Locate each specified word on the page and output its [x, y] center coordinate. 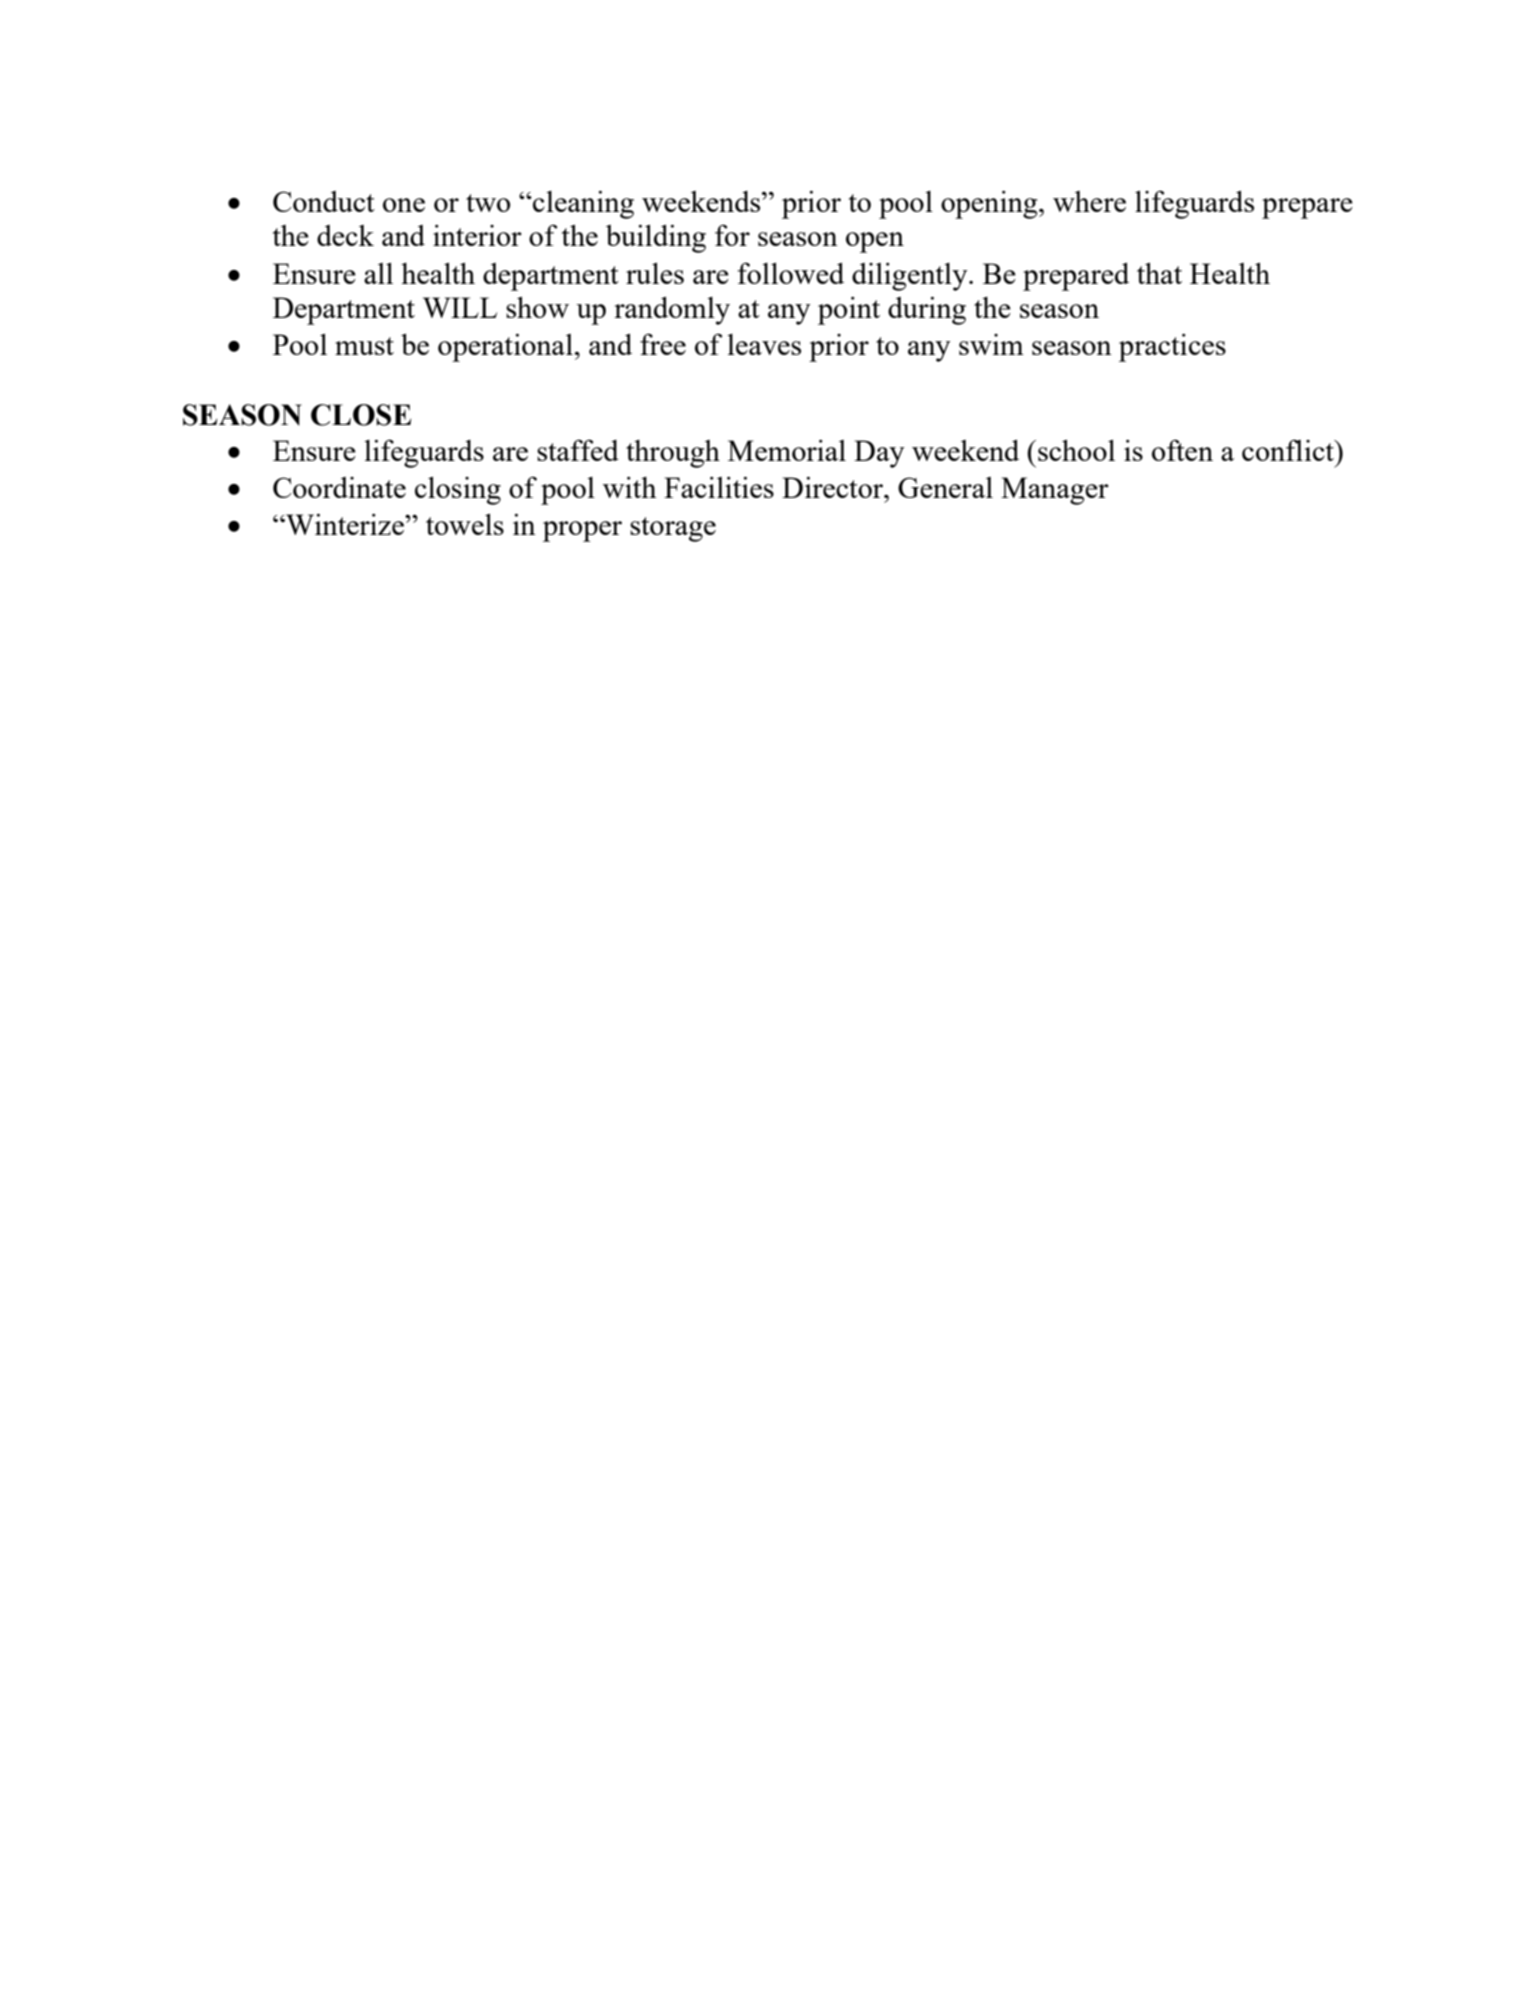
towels [465, 524]
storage [673, 529]
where [1089, 201]
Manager [1055, 491]
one [404, 205]
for [732, 235]
